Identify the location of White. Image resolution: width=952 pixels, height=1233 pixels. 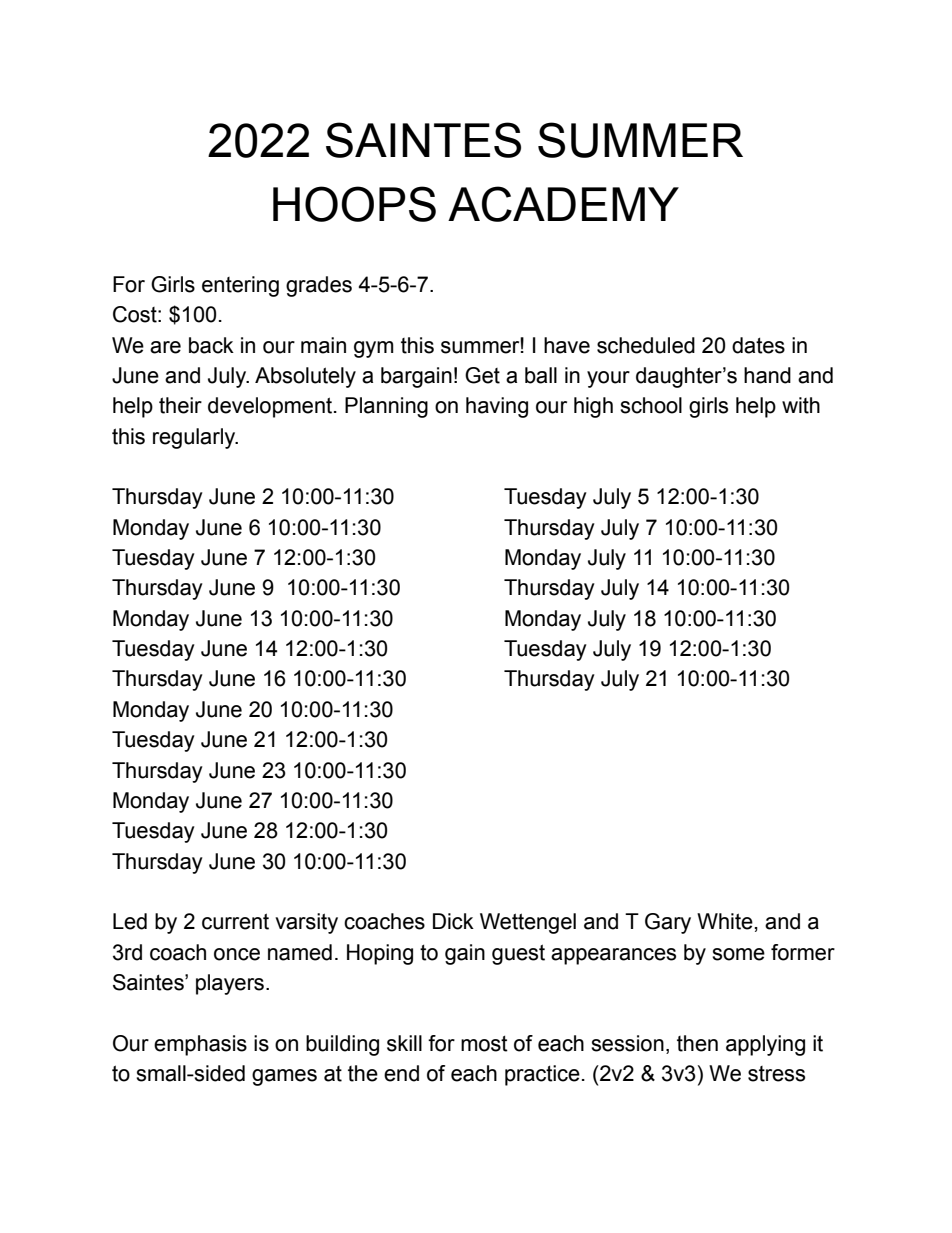
(725, 921).
